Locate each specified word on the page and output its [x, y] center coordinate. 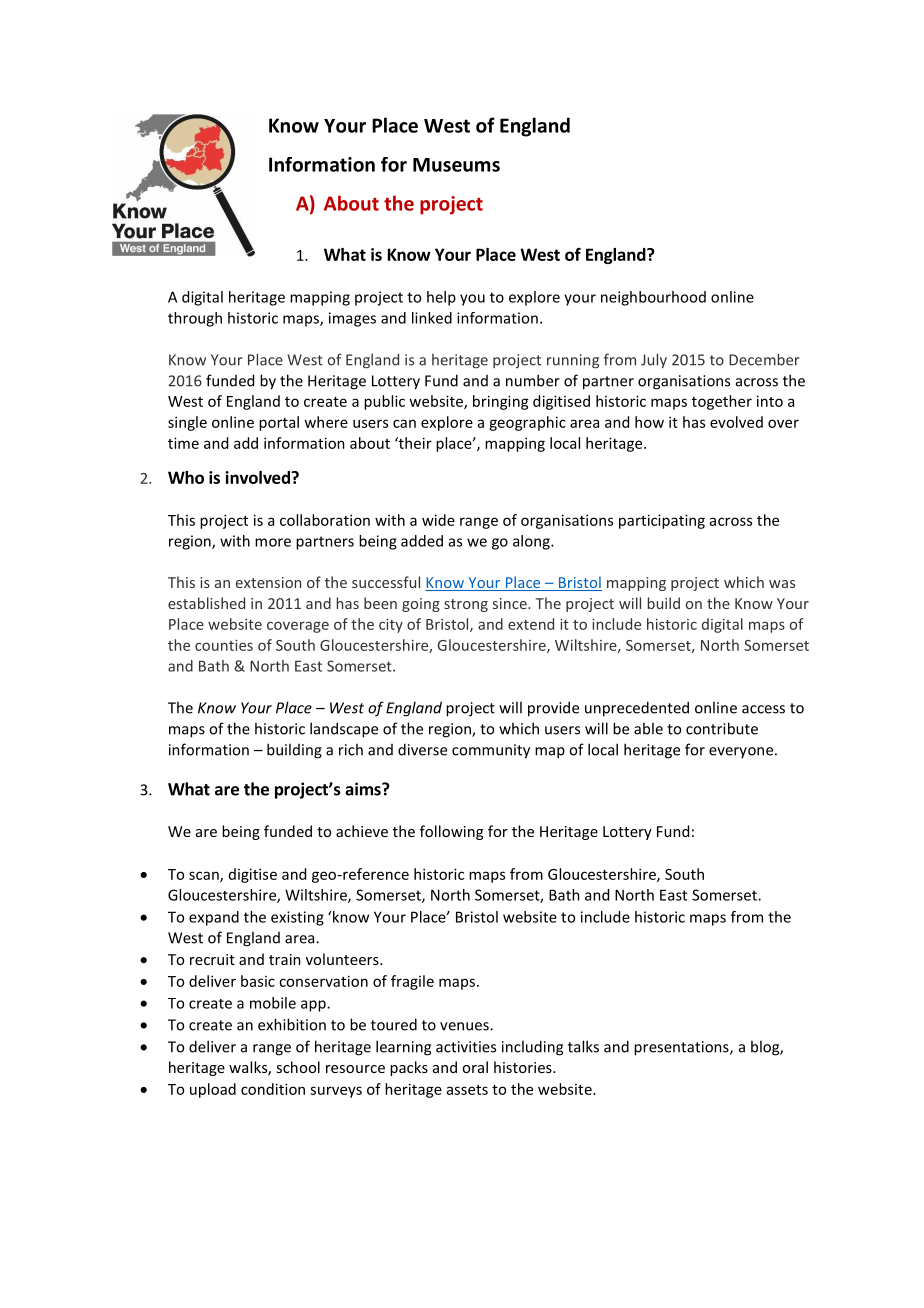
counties [224, 645]
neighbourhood [653, 298]
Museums [456, 165]
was [782, 584]
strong [466, 605]
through [195, 319]
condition [273, 1089]
